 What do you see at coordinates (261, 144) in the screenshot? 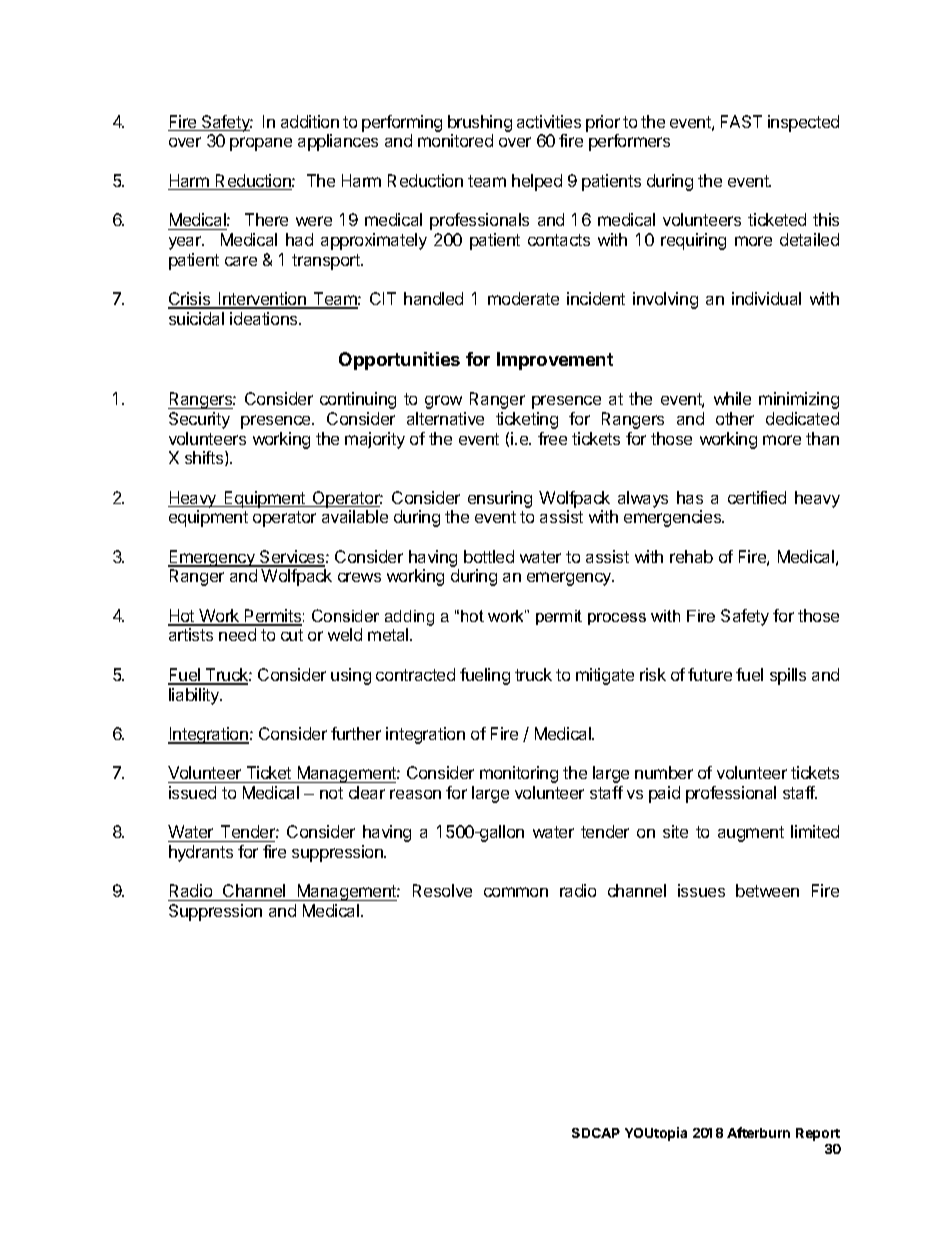
I see `propane` at bounding box center [261, 144].
